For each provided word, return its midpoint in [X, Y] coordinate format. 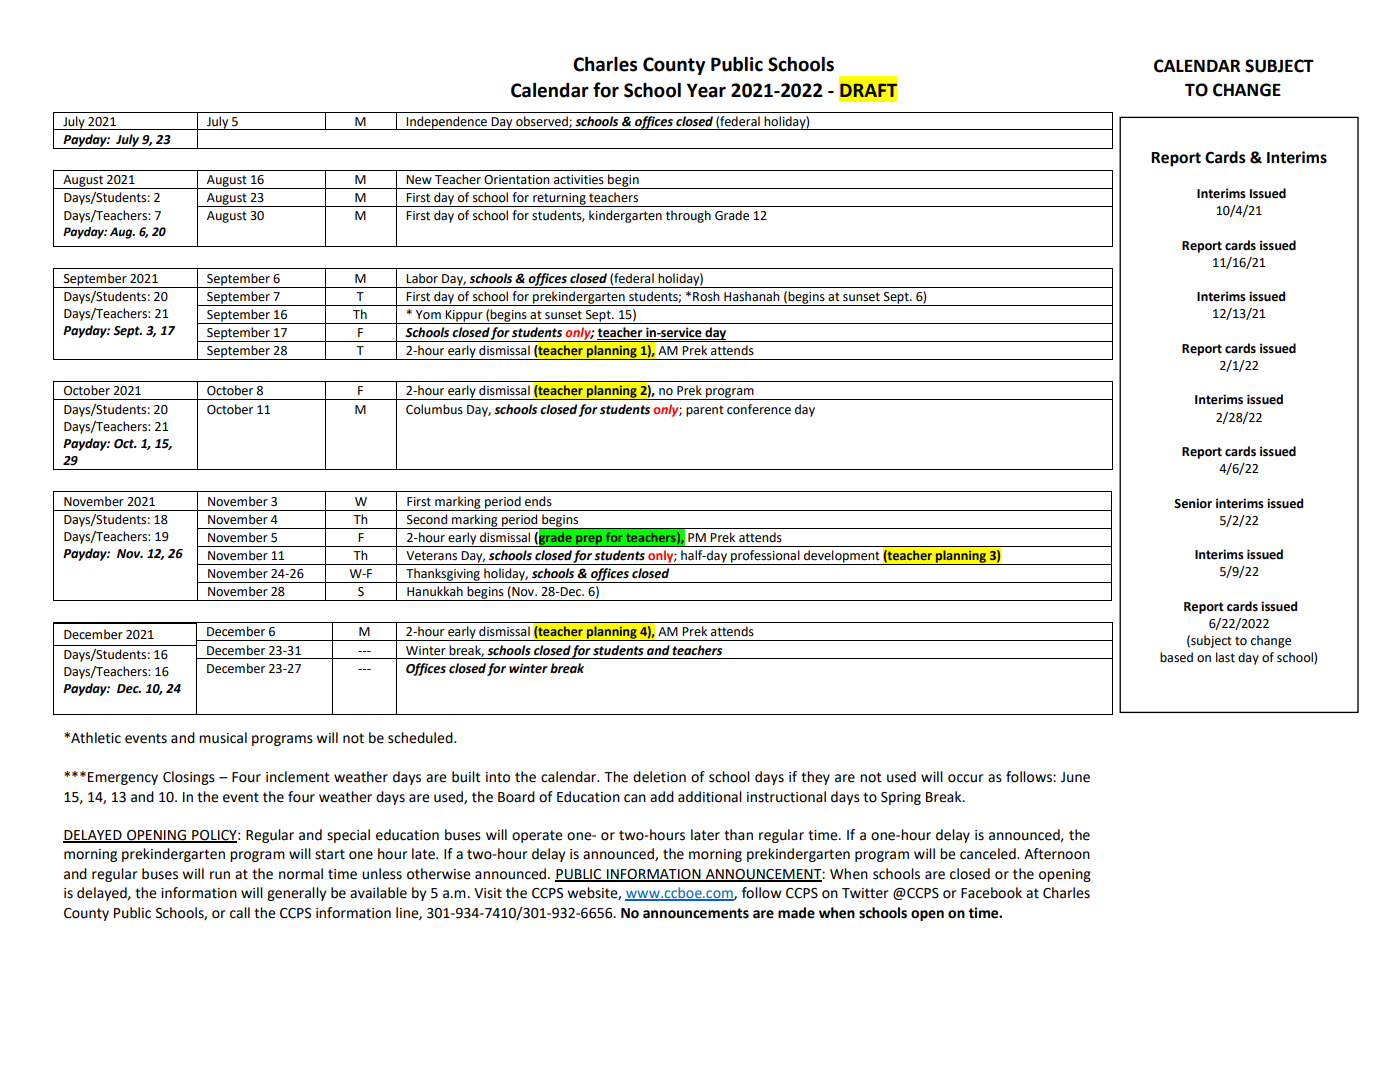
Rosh [706, 296]
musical [223, 738]
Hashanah [752, 296]
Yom [428, 315]
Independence [447, 123]
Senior [1193, 503]
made [796, 913]
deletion [659, 777]
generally [296, 894]
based [1176, 657]
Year [706, 90]
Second [427, 519]
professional [765, 557]
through [688, 216]
